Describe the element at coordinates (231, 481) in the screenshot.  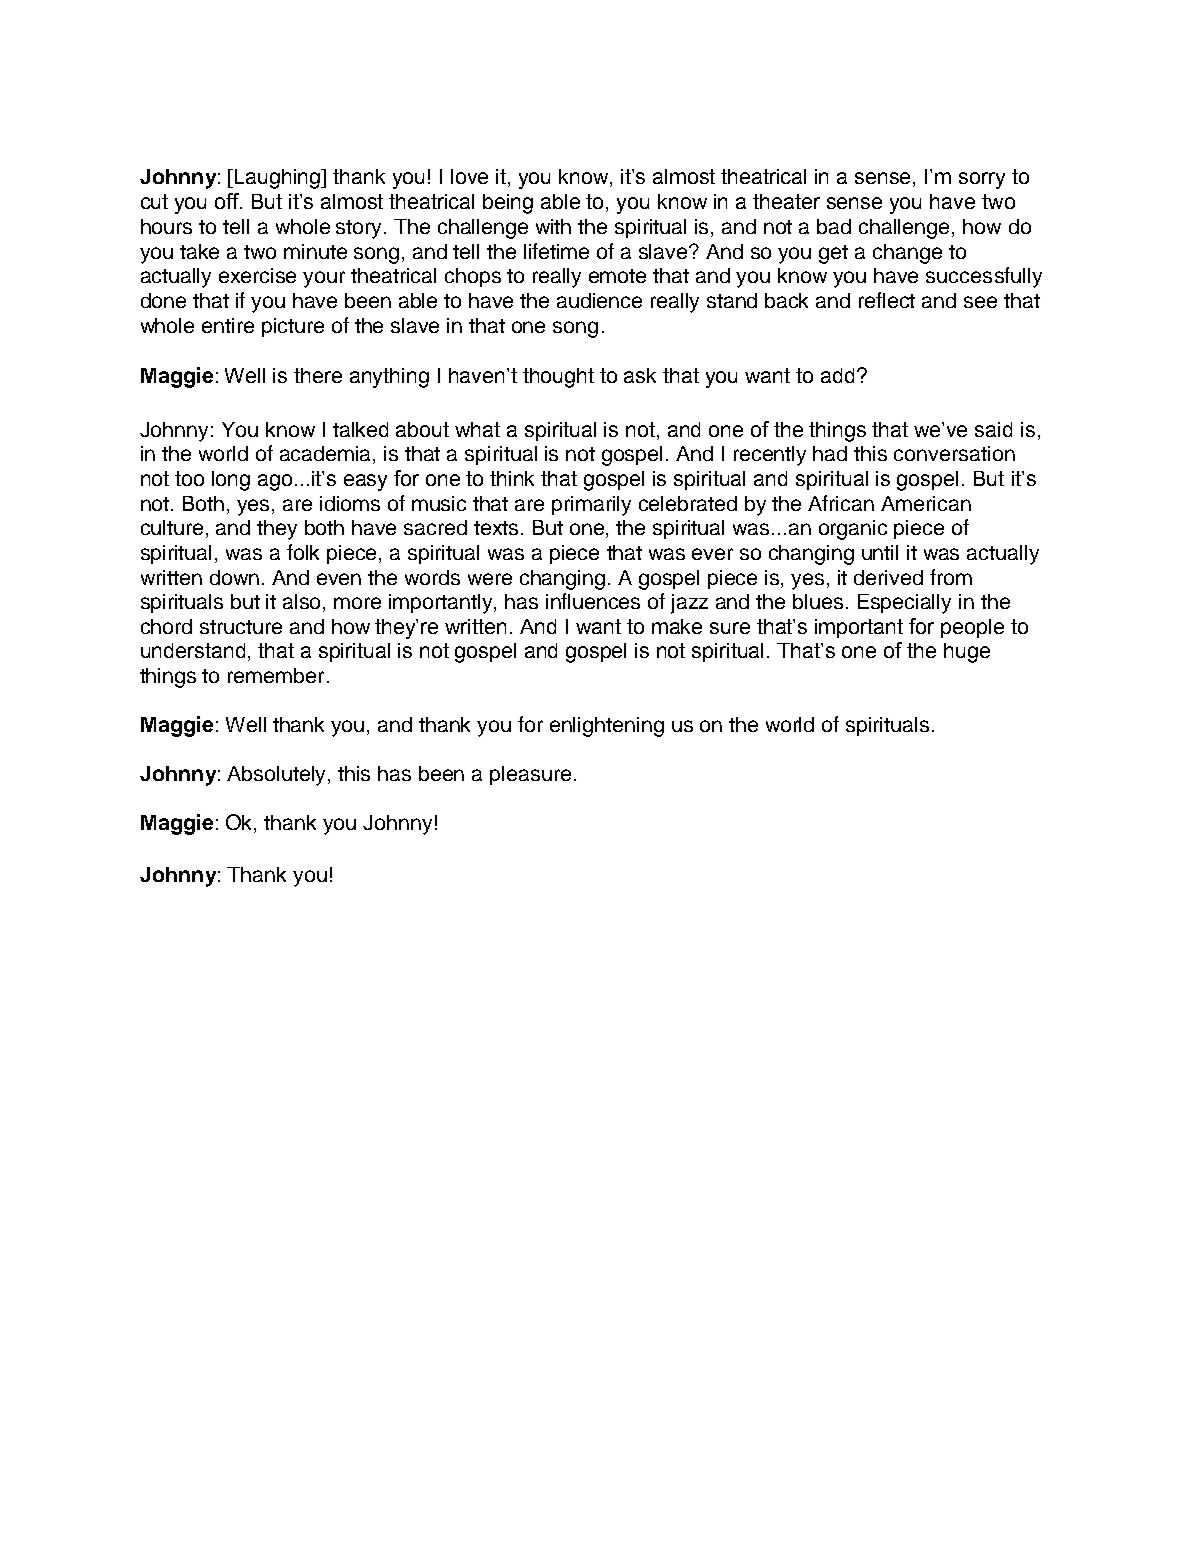
I see `long` at that location.
